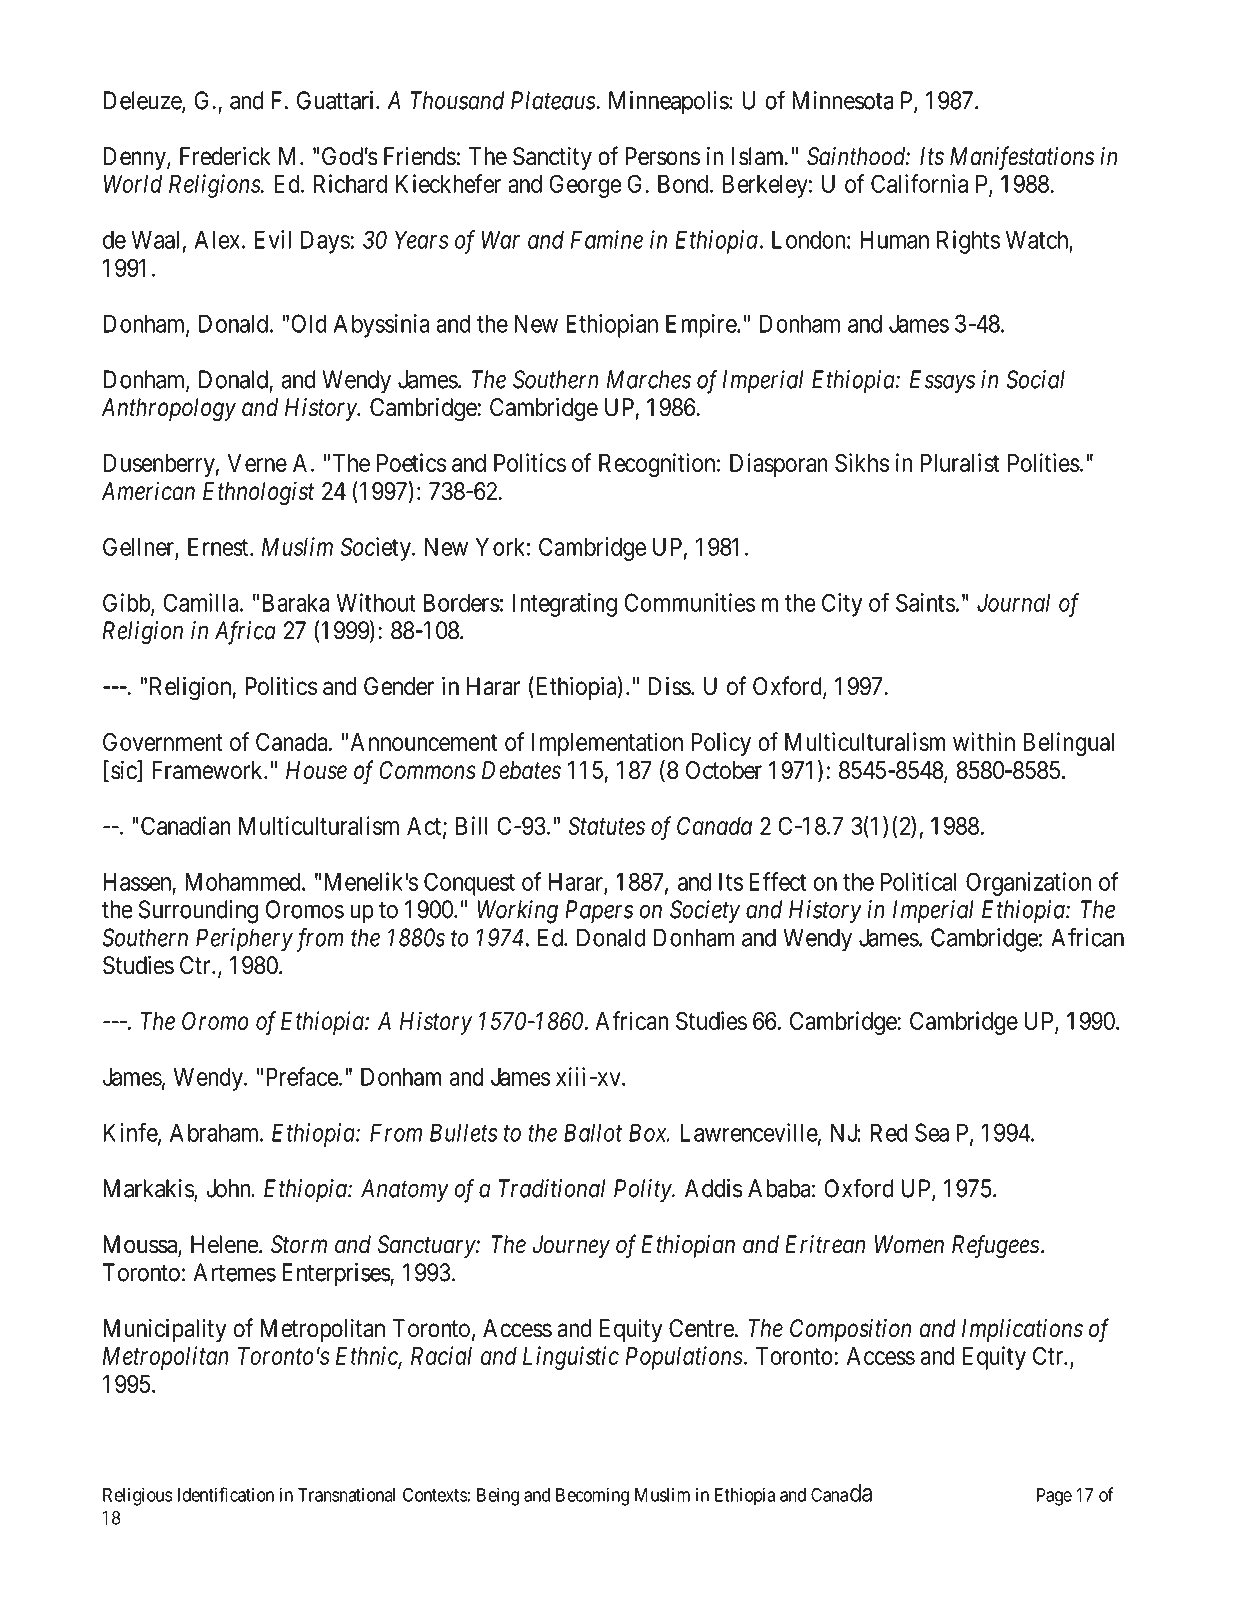  What do you see at coordinates (984, 741) in the screenshot?
I see `within` at bounding box center [984, 741].
